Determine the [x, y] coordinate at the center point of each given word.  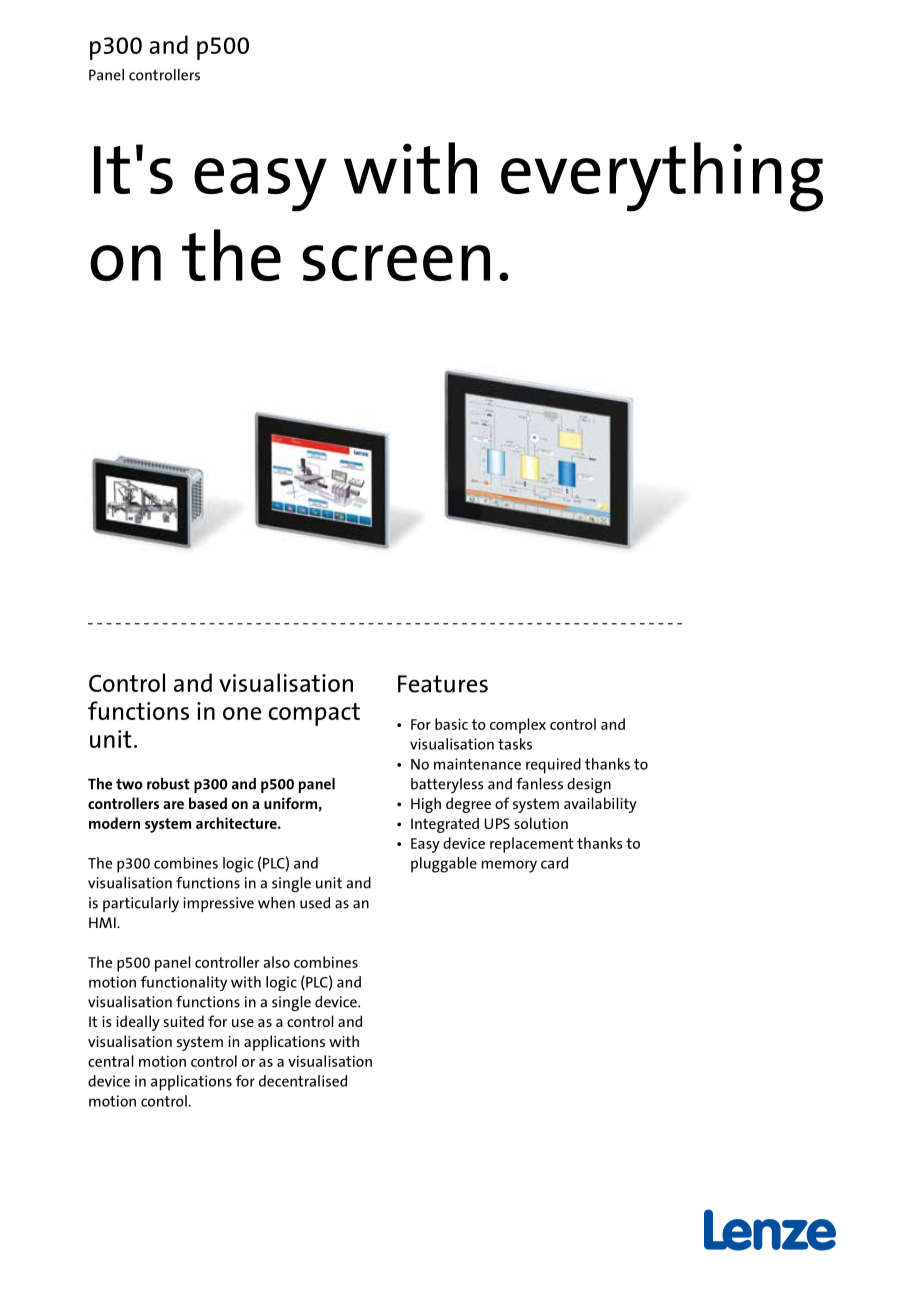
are [173, 805]
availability [600, 805]
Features [443, 684]
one [242, 713]
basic [451, 724]
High [426, 805]
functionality [184, 983]
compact [314, 714]
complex [518, 726]
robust [168, 784]
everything [662, 177]
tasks [515, 744]
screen [396, 263]
